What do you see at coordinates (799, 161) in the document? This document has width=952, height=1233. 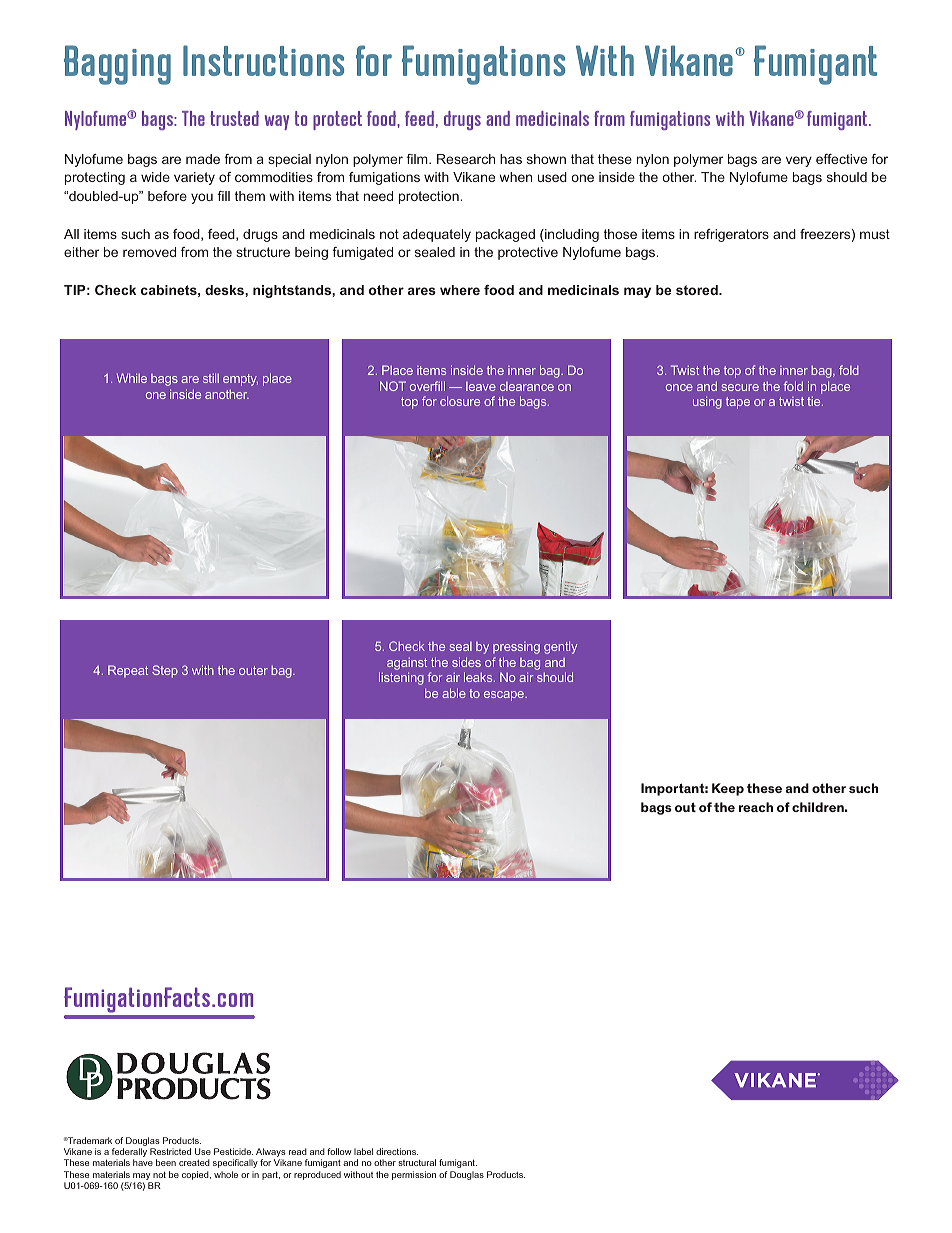 I see `very` at bounding box center [799, 161].
